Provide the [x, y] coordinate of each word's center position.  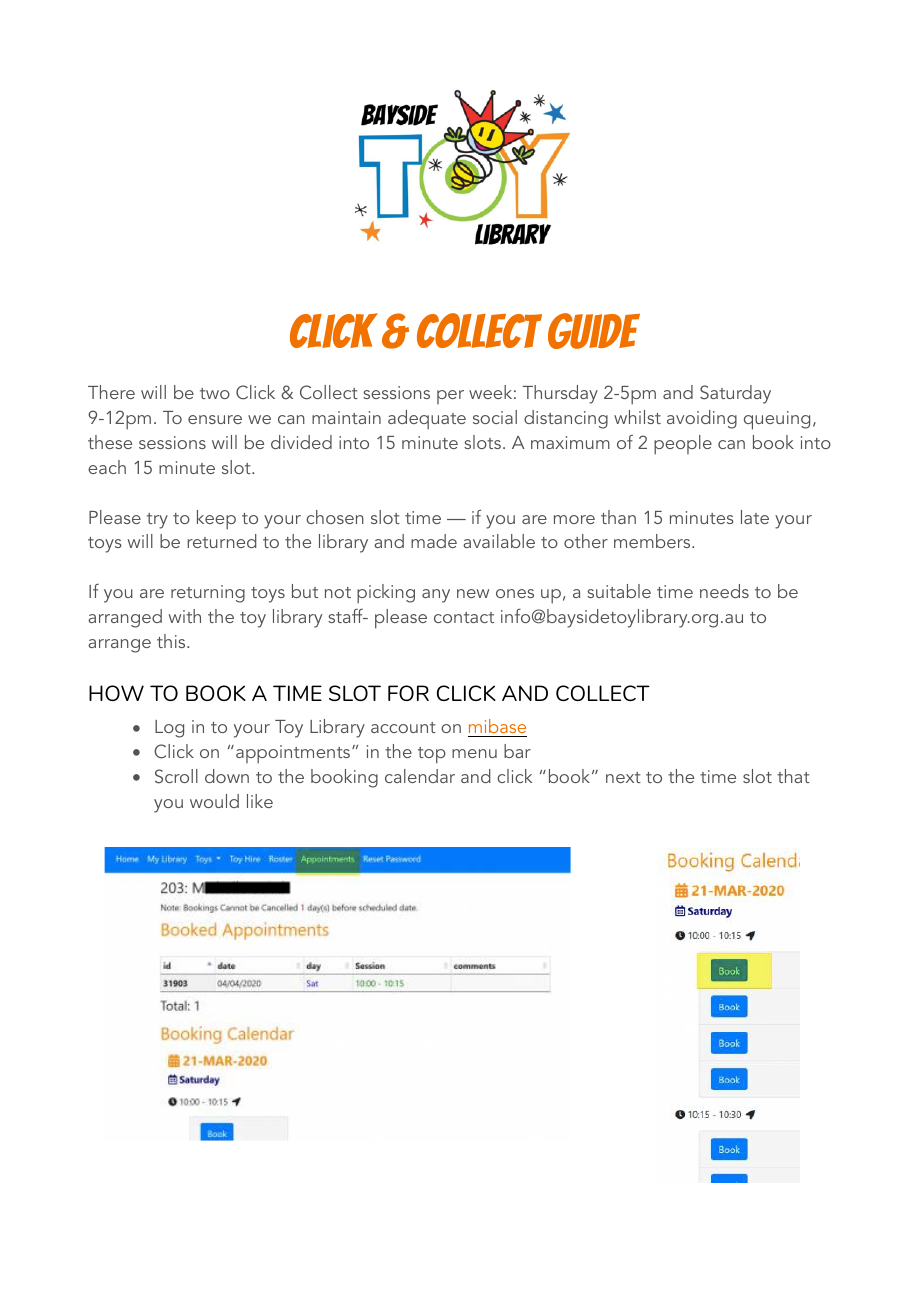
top [432, 755]
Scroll [176, 776]
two [215, 393]
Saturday [735, 394]
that [793, 776]
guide [594, 331]
